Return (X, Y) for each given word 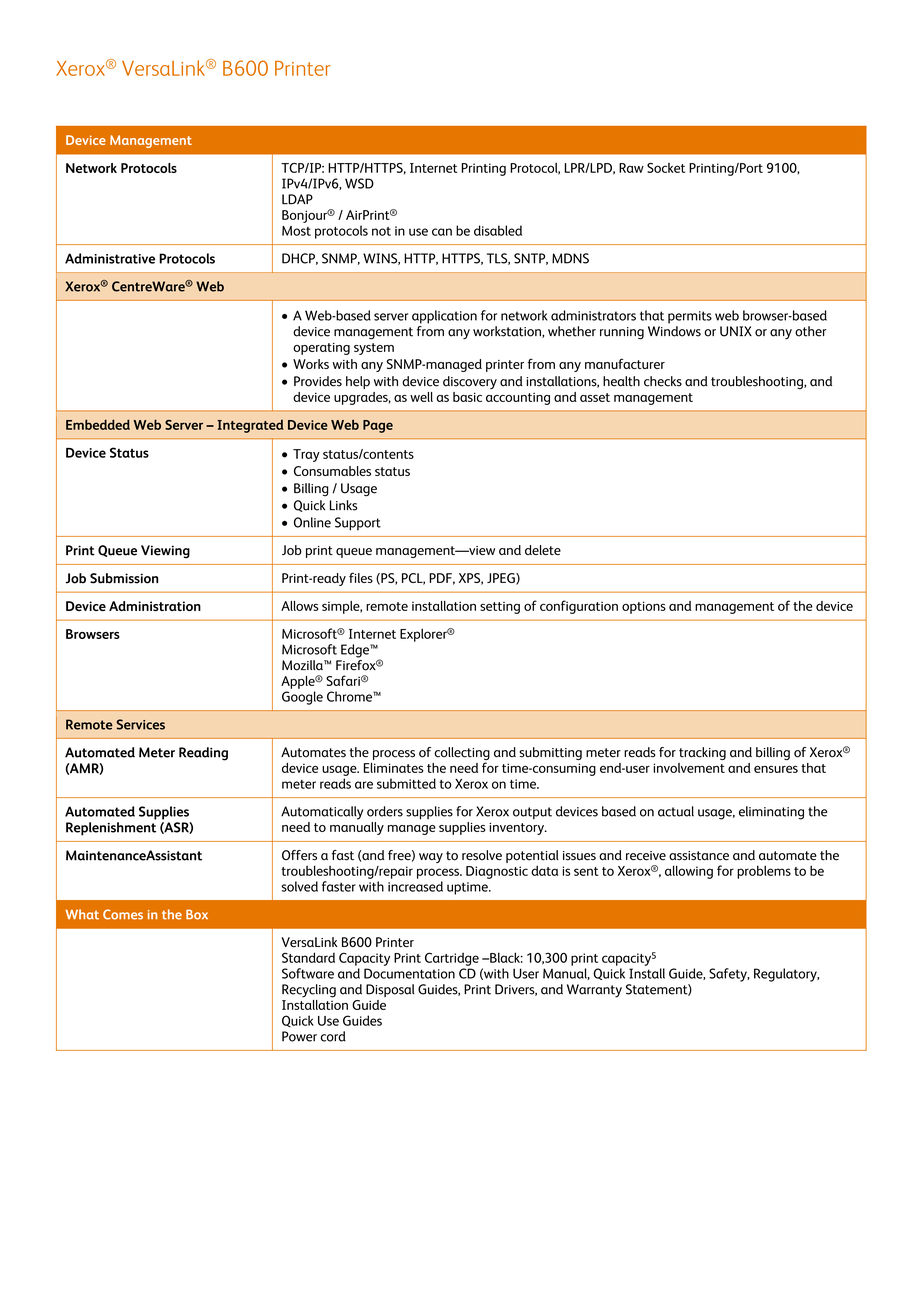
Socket (666, 168)
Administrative (110, 258)
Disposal (390, 990)
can (442, 232)
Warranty (594, 991)
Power (299, 1036)
